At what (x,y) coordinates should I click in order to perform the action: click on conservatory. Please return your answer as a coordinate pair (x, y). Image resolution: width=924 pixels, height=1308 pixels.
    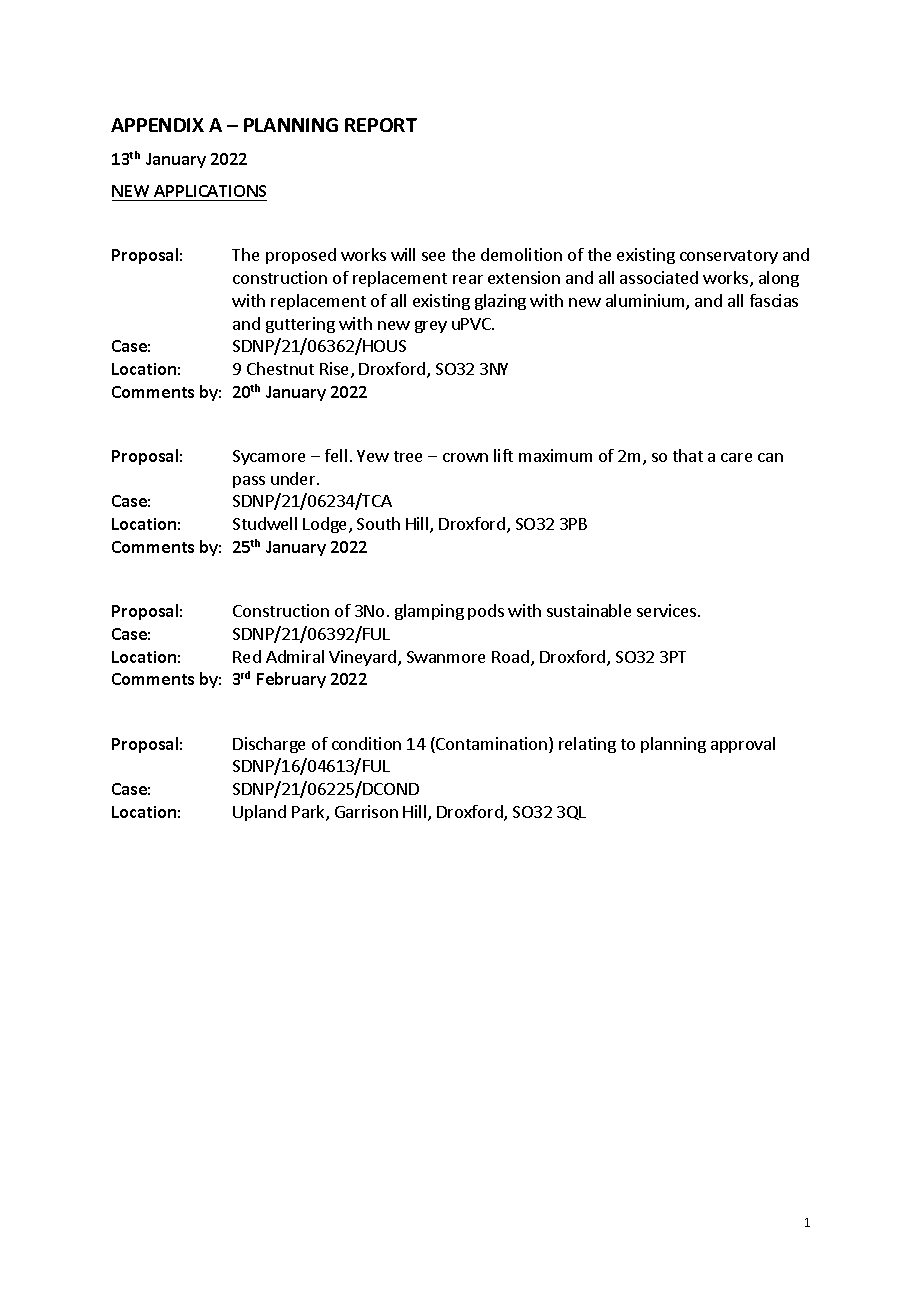
    Looking at the image, I should click on (729, 257).
